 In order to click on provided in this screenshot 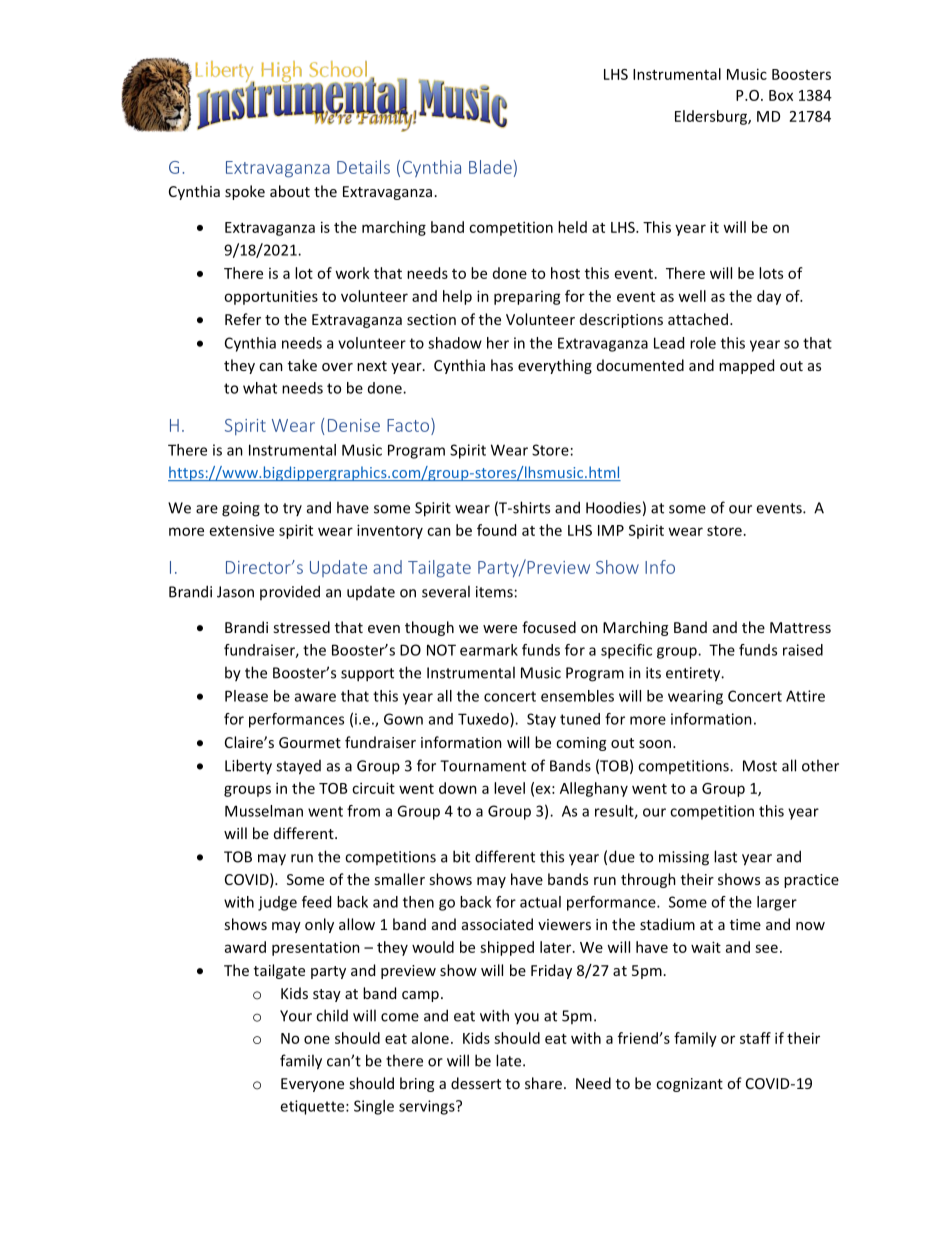, I will do `click(290, 592)`.
